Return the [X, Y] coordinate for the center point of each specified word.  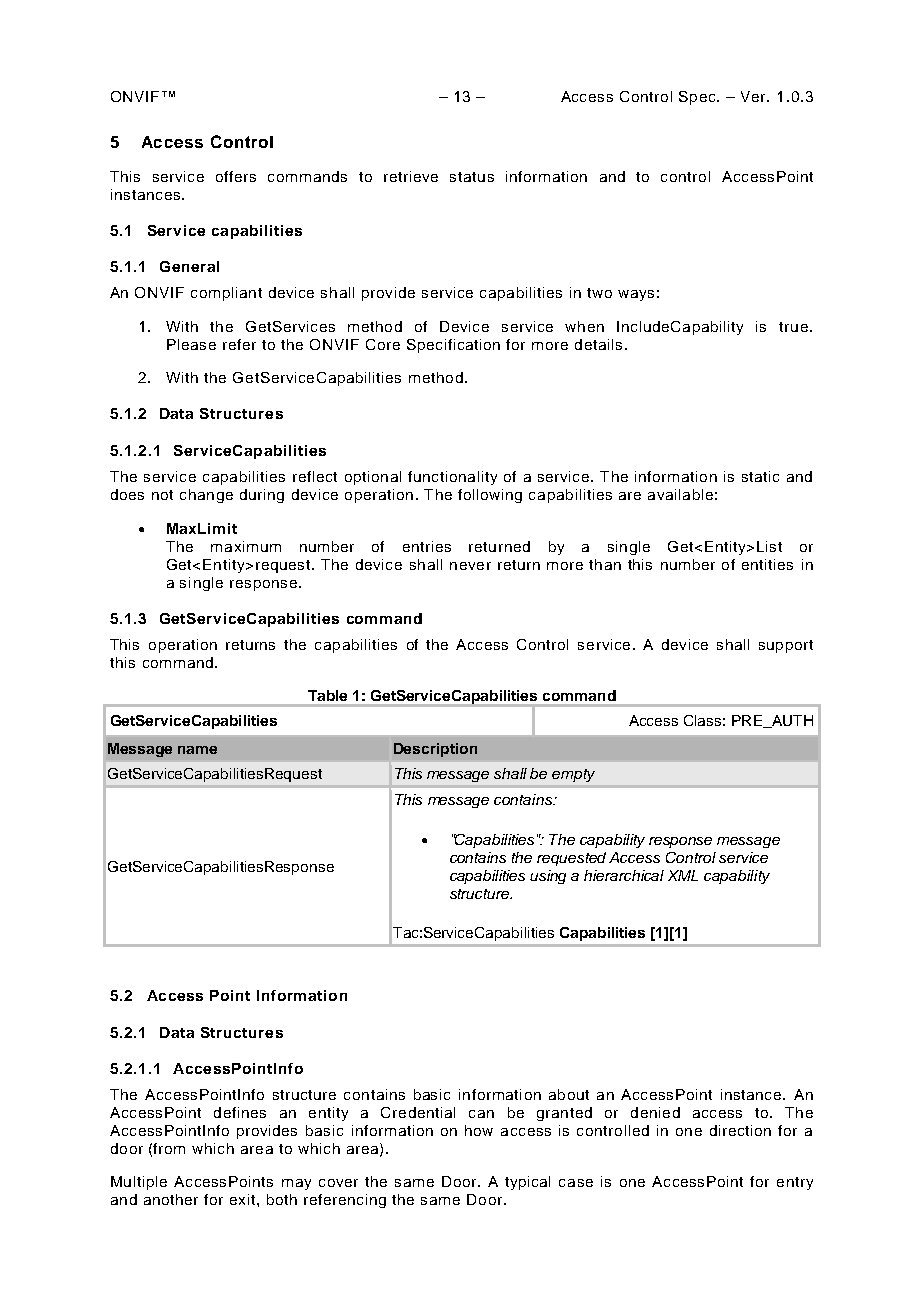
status [472, 177]
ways [636, 295]
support [786, 646]
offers [236, 176]
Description [435, 750]
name [197, 750]
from [169, 1148]
